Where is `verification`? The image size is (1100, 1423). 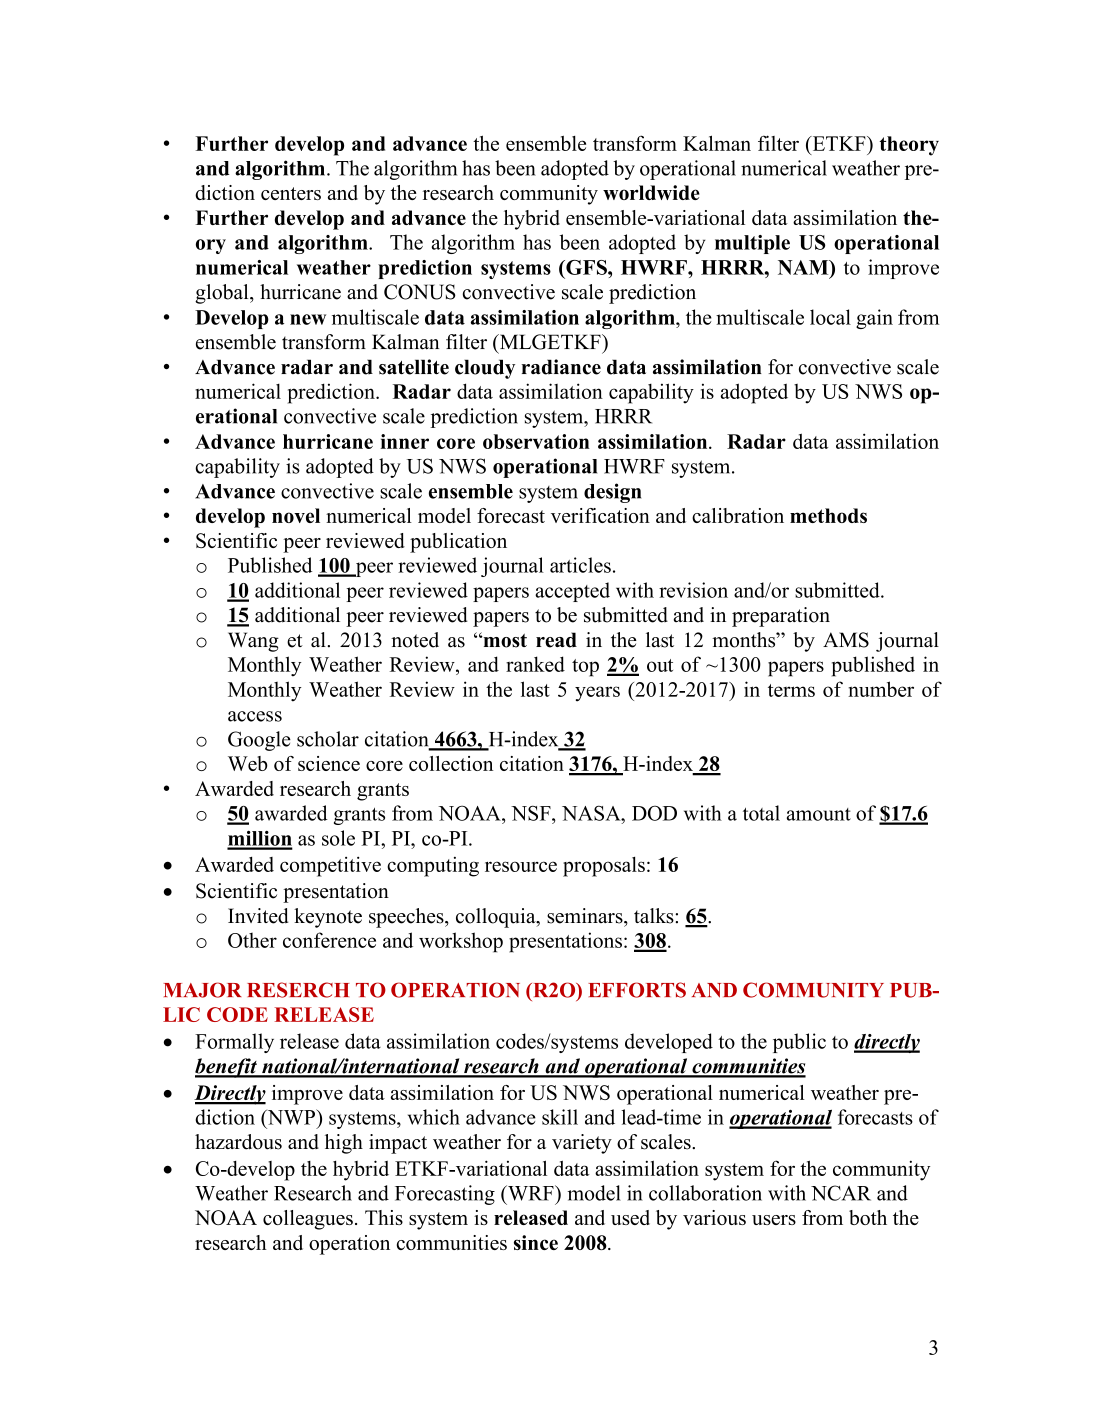 verification is located at coordinates (600, 515).
